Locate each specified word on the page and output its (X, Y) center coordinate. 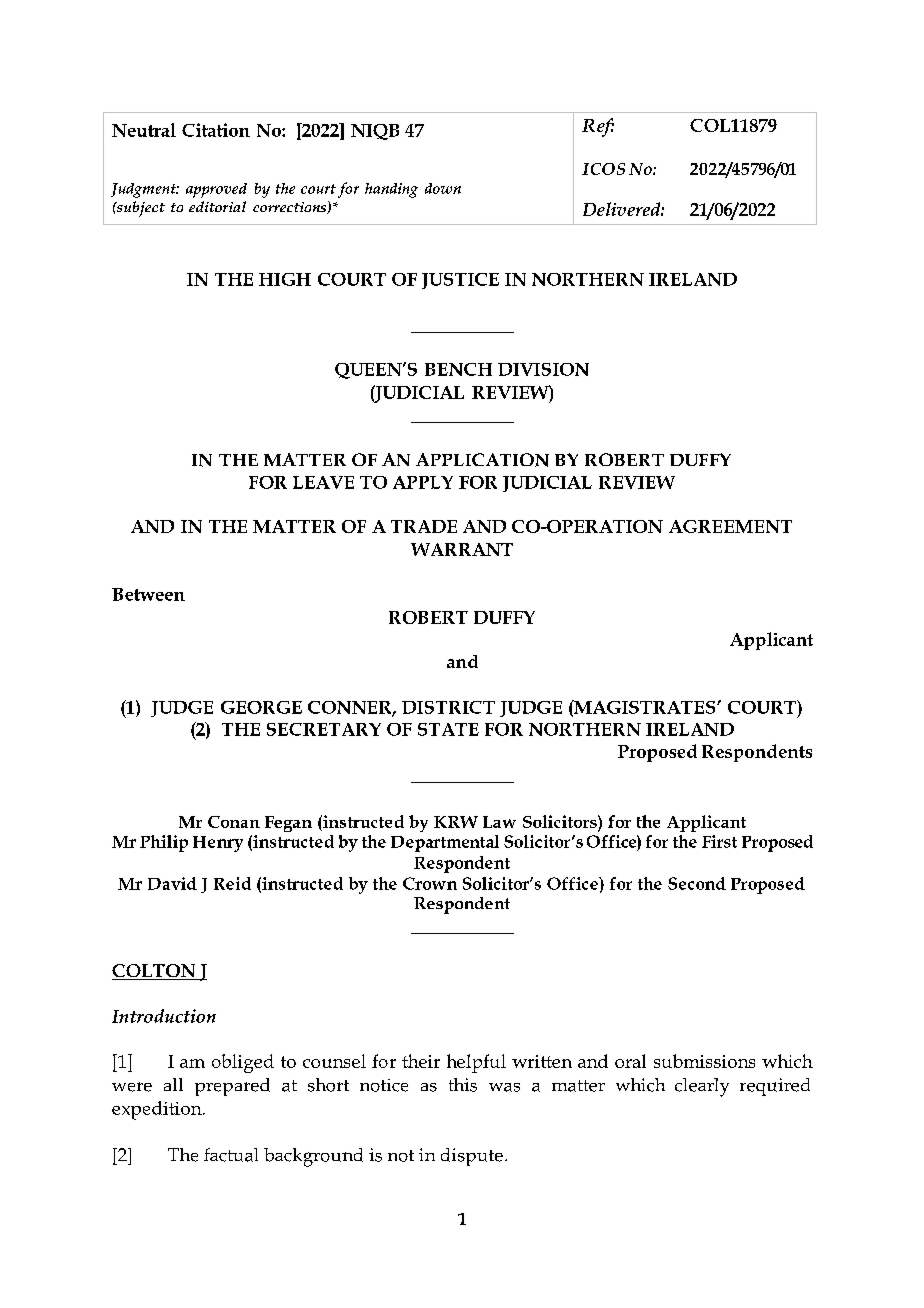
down (443, 188)
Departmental (445, 843)
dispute (472, 1157)
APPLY (423, 482)
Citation (216, 130)
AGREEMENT (730, 526)
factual (231, 1155)
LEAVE (323, 482)
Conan (234, 822)
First (719, 841)
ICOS (603, 169)
